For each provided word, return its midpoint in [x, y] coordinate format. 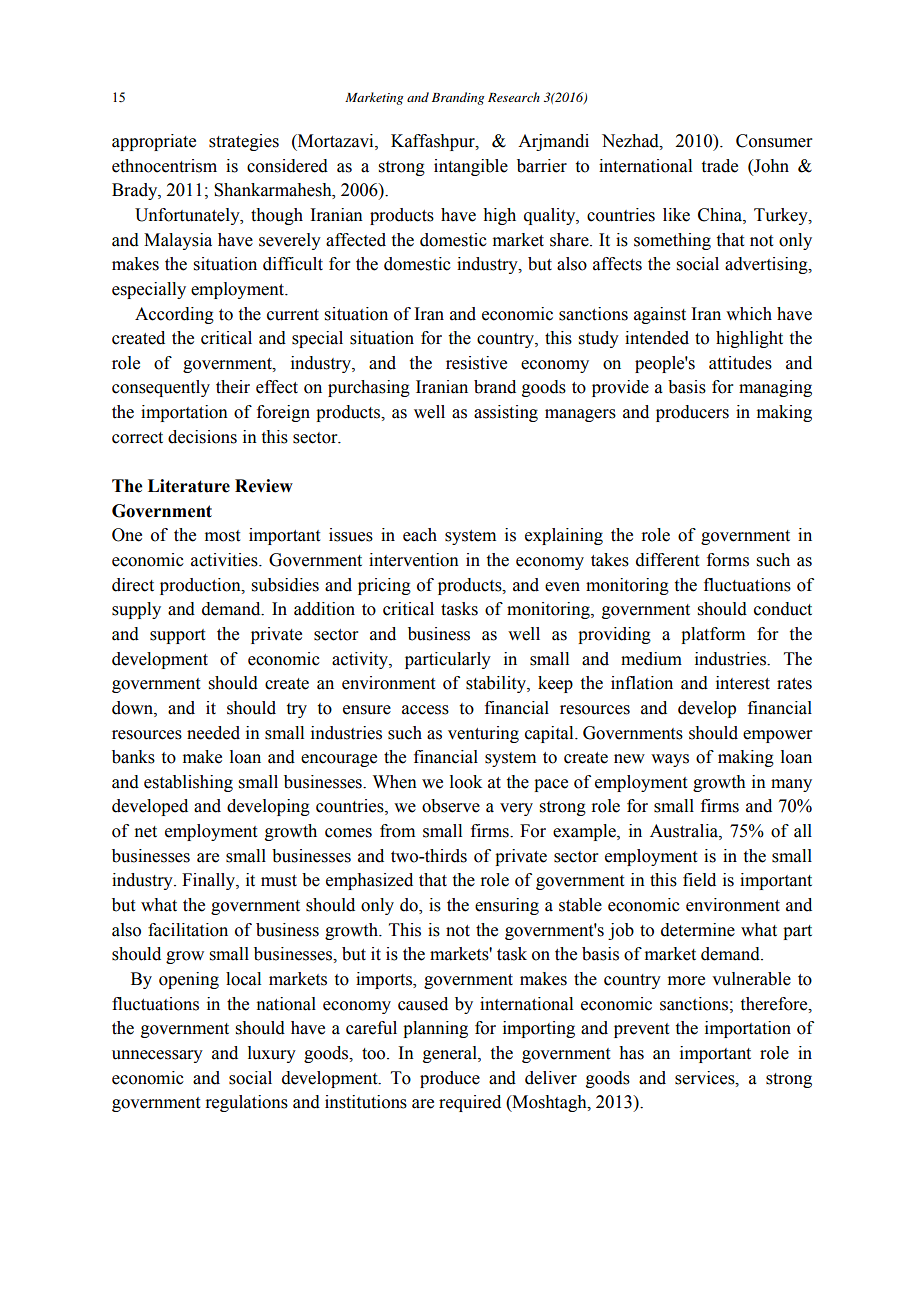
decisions [202, 437]
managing [775, 388]
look [466, 782]
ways [670, 760]
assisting [506, 413]
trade [720, 166]
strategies [244, 142]
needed [213, 733]
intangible [471, 167]
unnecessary [157, 1056]
